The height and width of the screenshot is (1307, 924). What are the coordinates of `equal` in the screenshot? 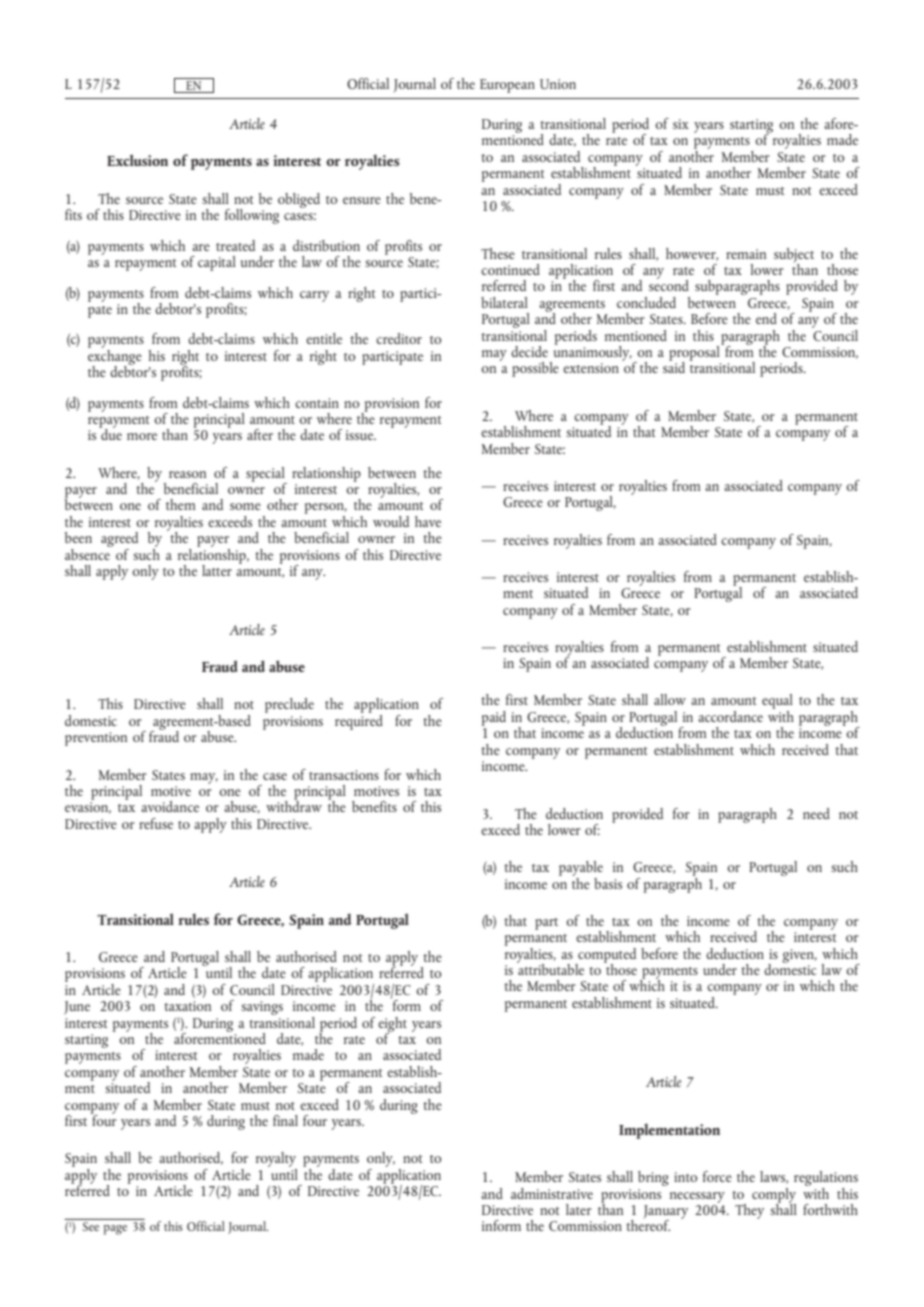 It's located at (777, 703).
